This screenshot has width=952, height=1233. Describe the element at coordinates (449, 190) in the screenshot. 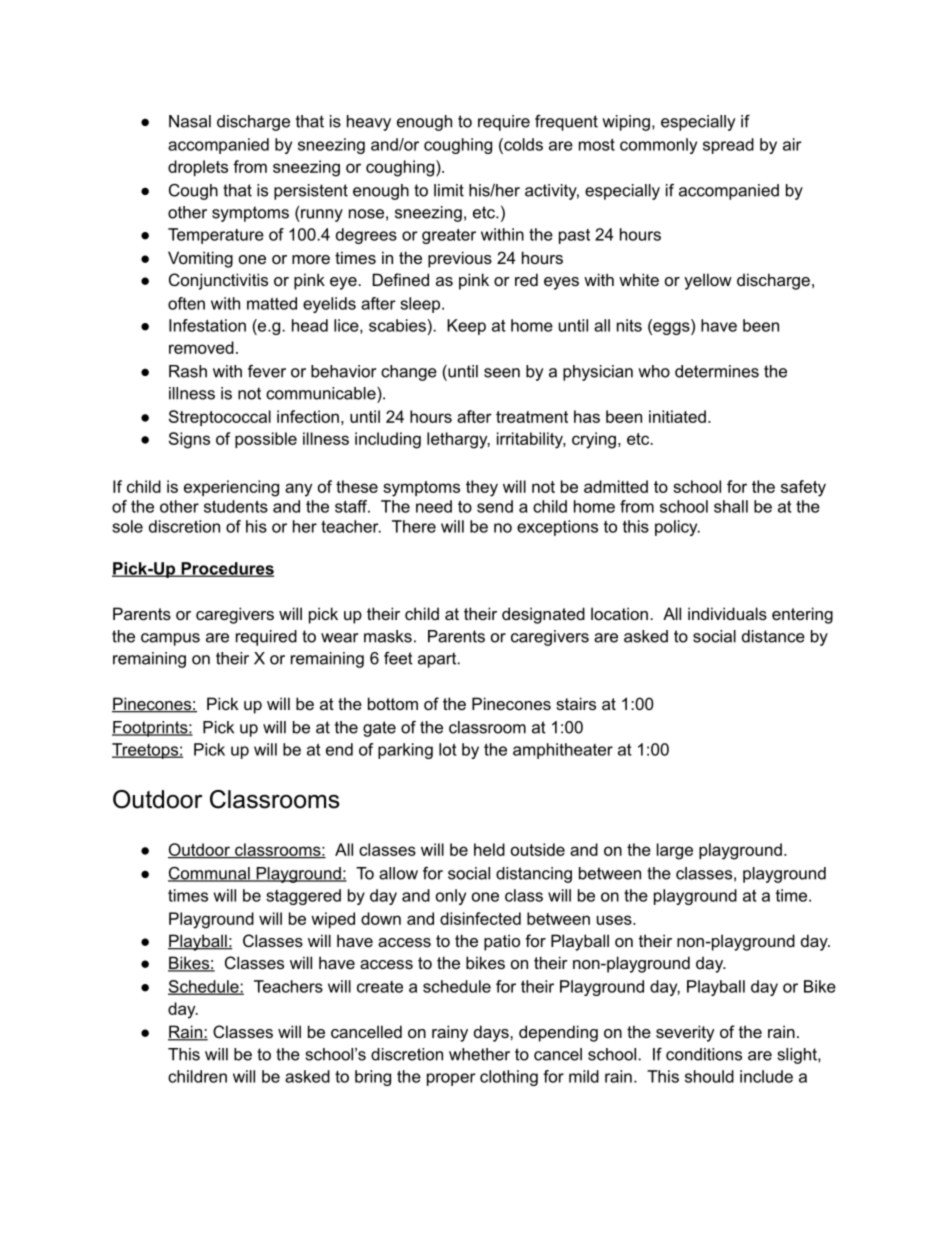

I see `limit` at that location.
